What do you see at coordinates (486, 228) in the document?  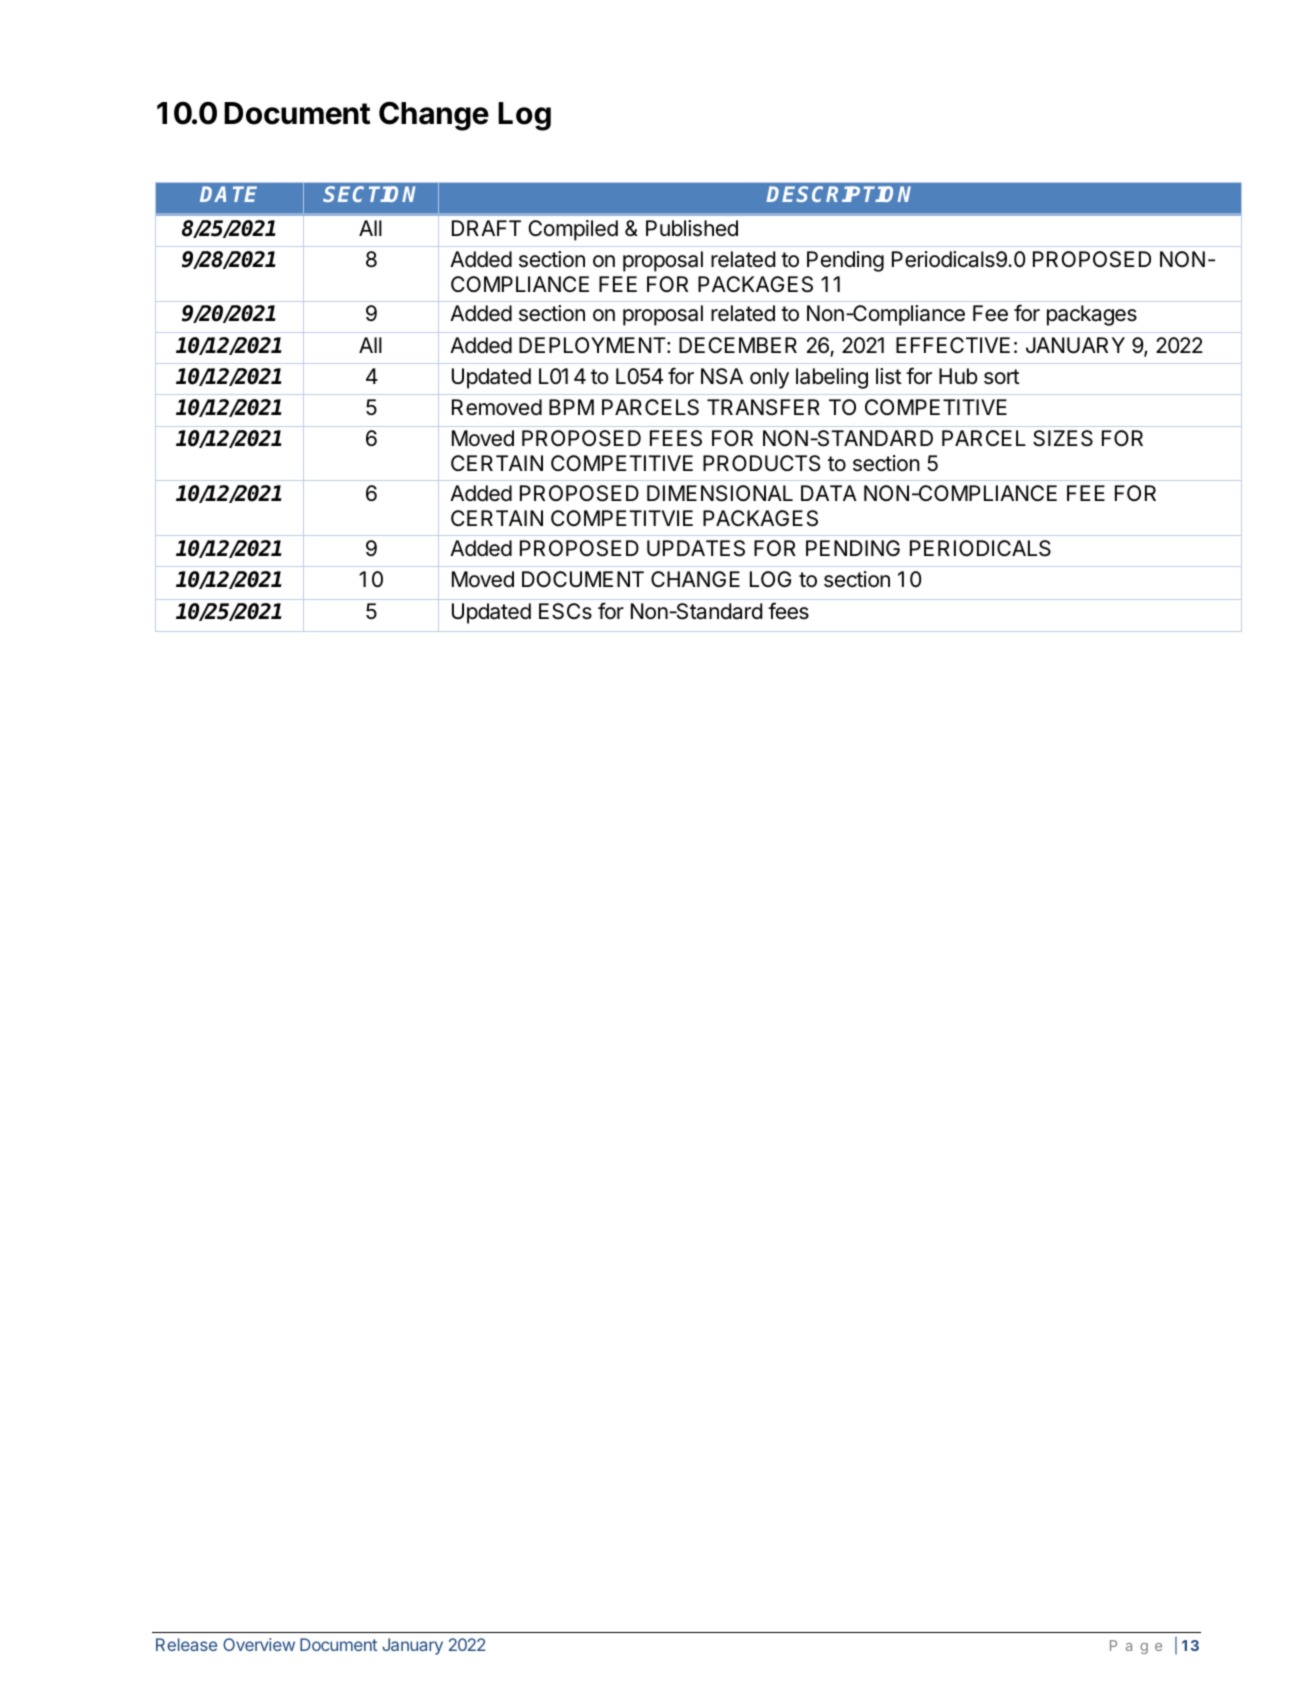 I see `DRAFT` at bounding box center [486, 228].
